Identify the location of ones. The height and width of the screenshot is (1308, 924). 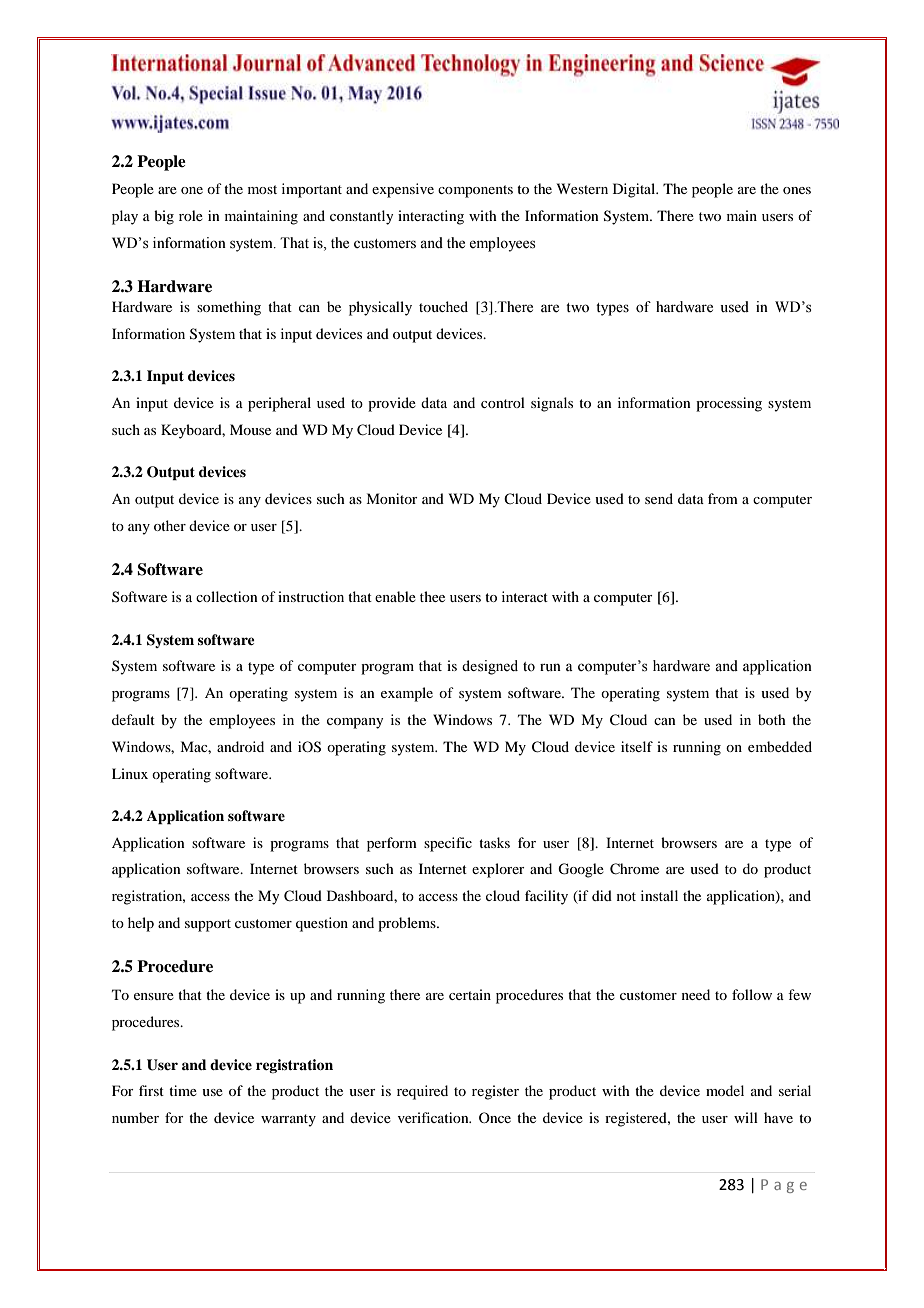
(797, 190).
